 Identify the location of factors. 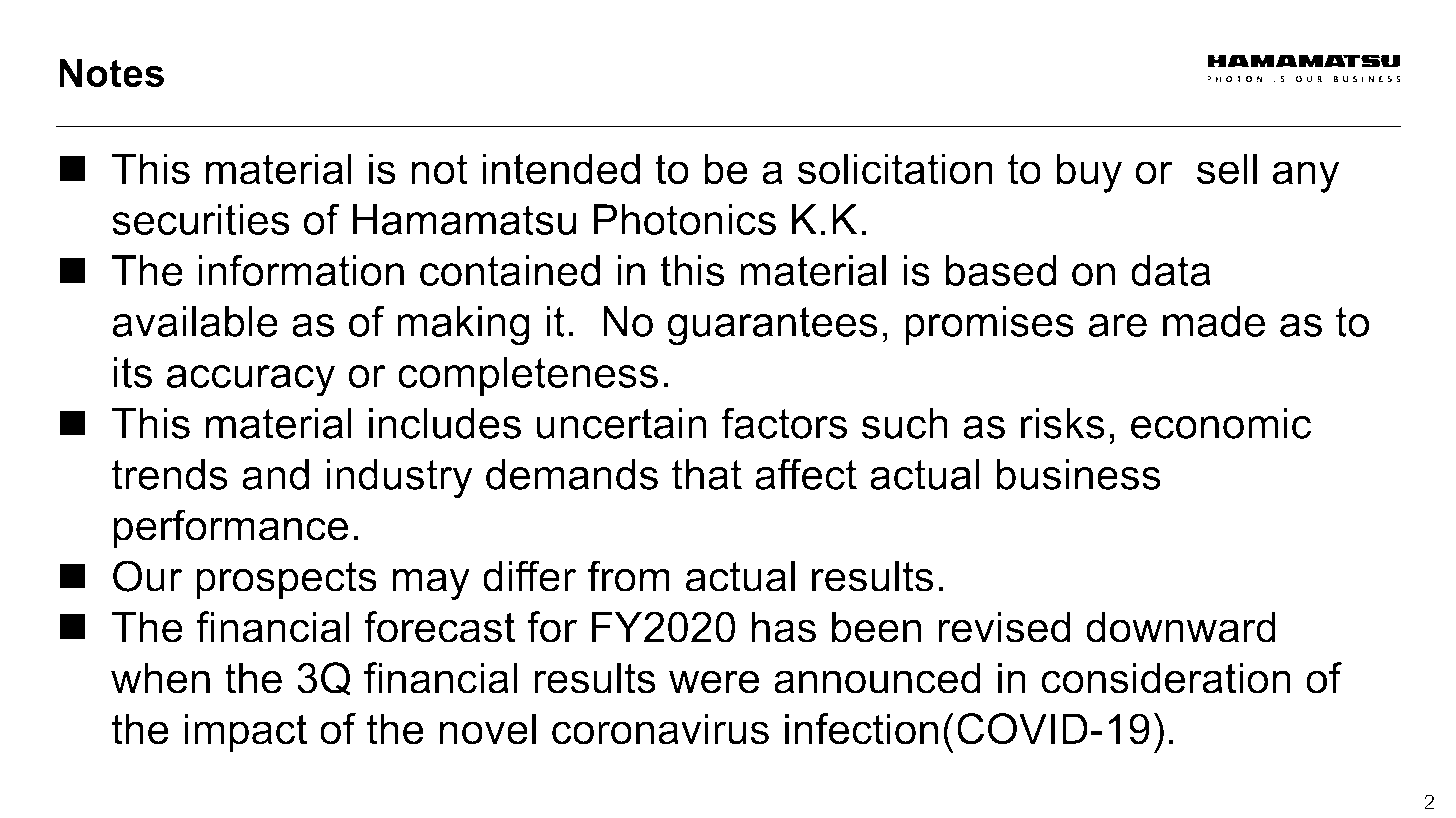
(784, 423).
